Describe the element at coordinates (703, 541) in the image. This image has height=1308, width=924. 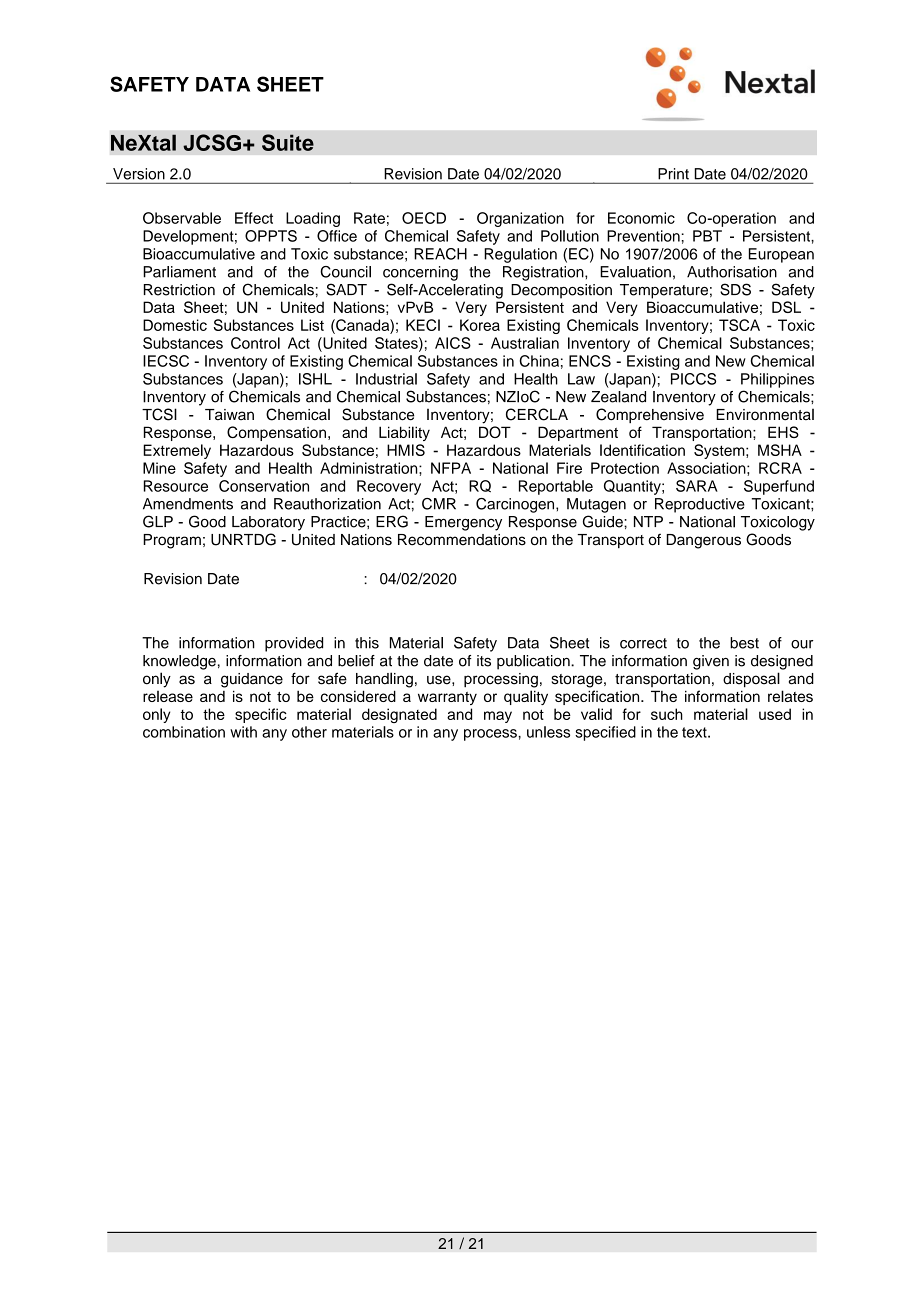
I see `Dangerous` at that location.
